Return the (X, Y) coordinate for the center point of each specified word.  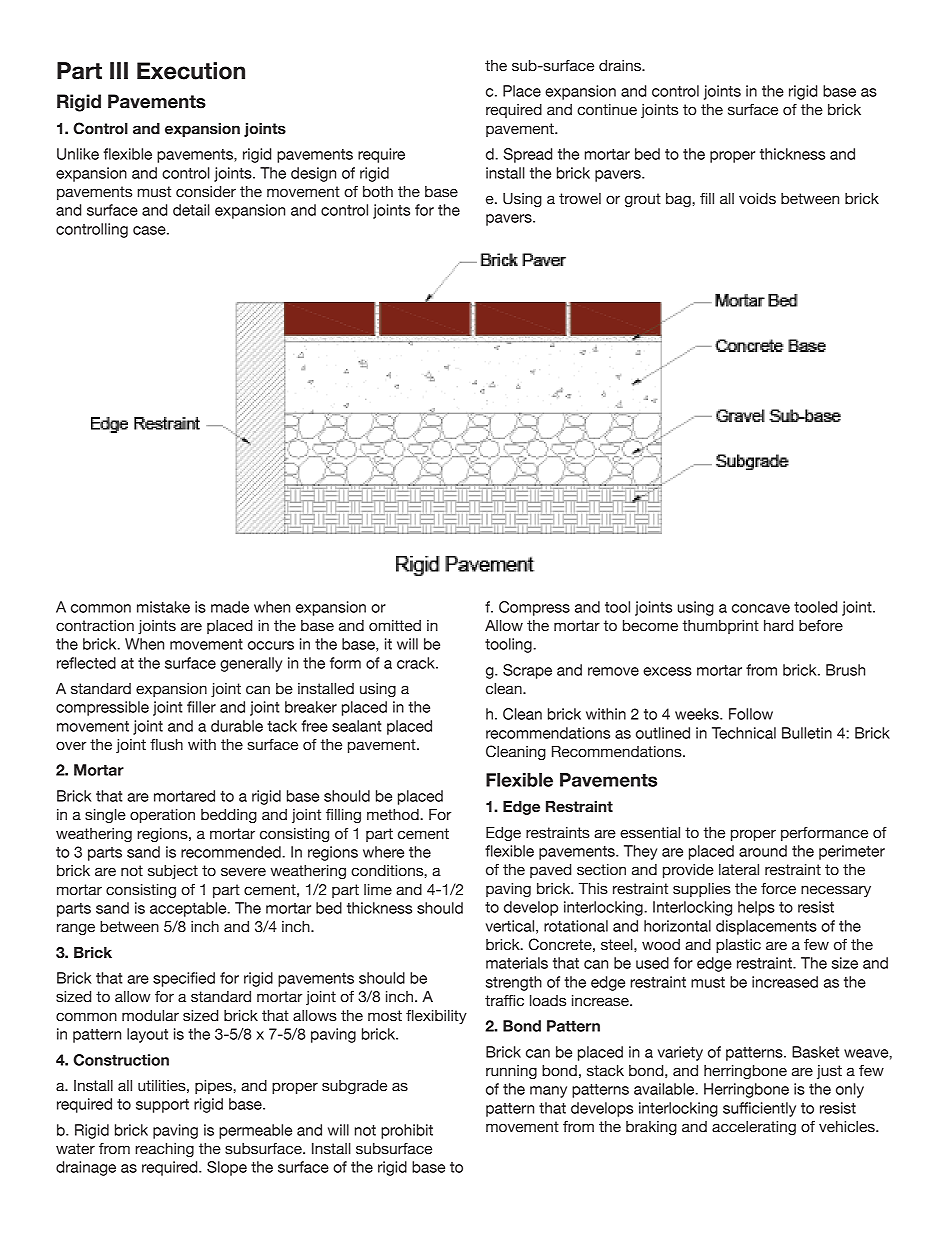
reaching (164, 1150)
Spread (527, 155)
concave (761, 608)
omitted (395, 626)
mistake (163, 607)
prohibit (407, 1131)
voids (757, 199)
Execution (191, 71)
